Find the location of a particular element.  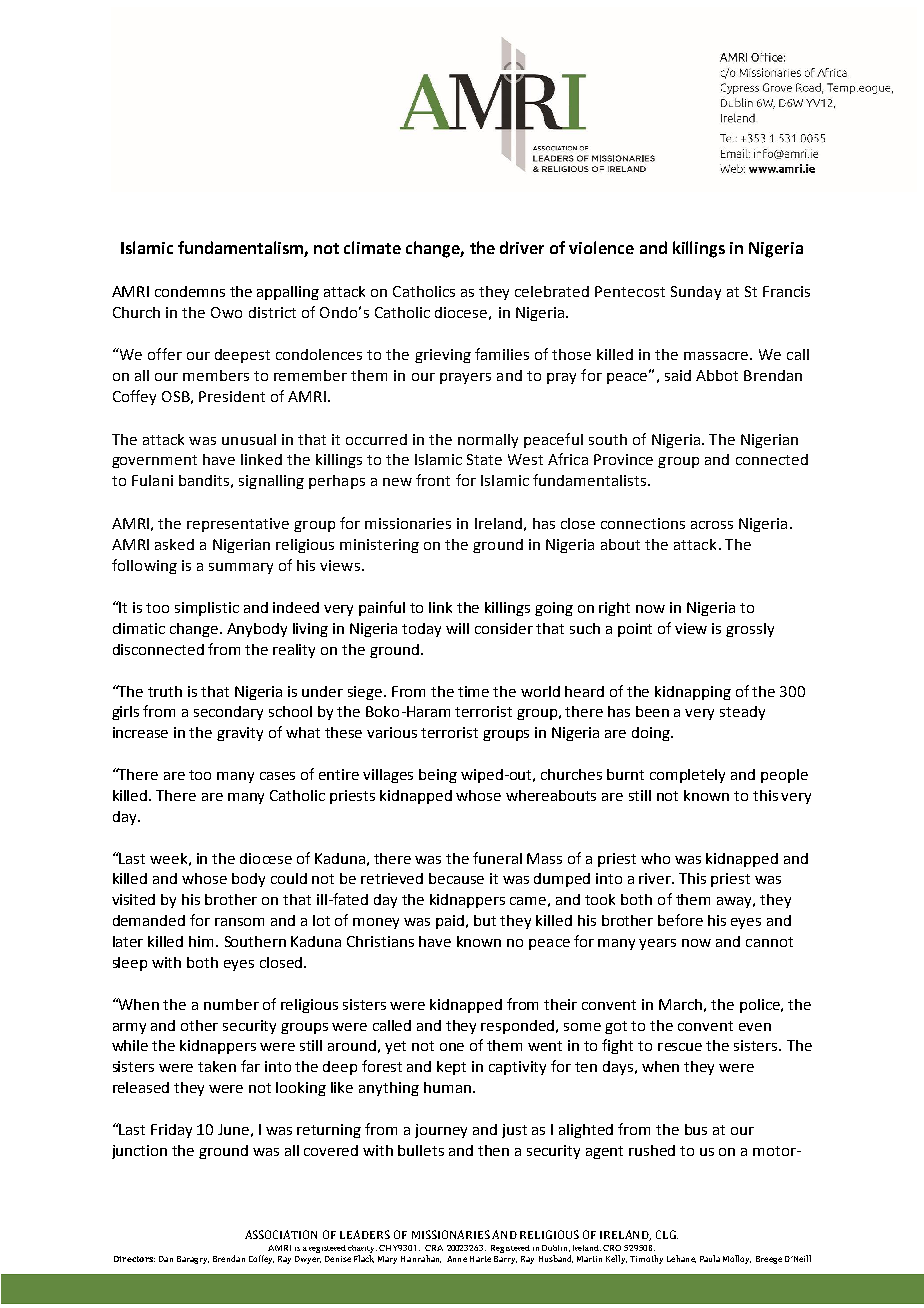

across is located at coordinates (712, 525).
